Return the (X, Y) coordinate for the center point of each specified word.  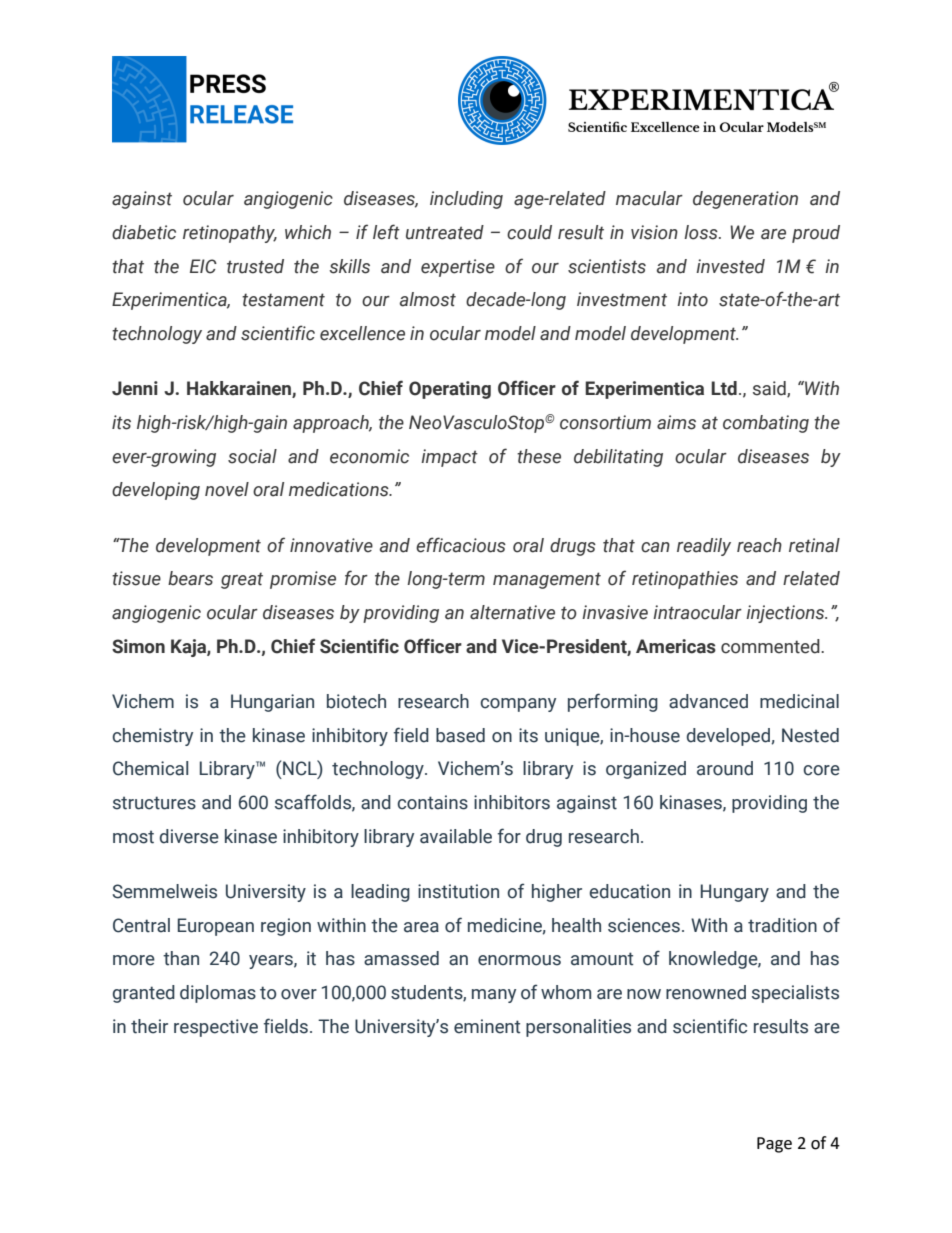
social (252, 456)
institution (458, 891)
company (518, 705)
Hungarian (272, 703)
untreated (445, 232)
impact (449, 458)
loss (702, 232)
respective (216, 1028)
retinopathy (230, 234)
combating (766, 424)
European (216, 927)
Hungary (735, 893)
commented (771, 646)
